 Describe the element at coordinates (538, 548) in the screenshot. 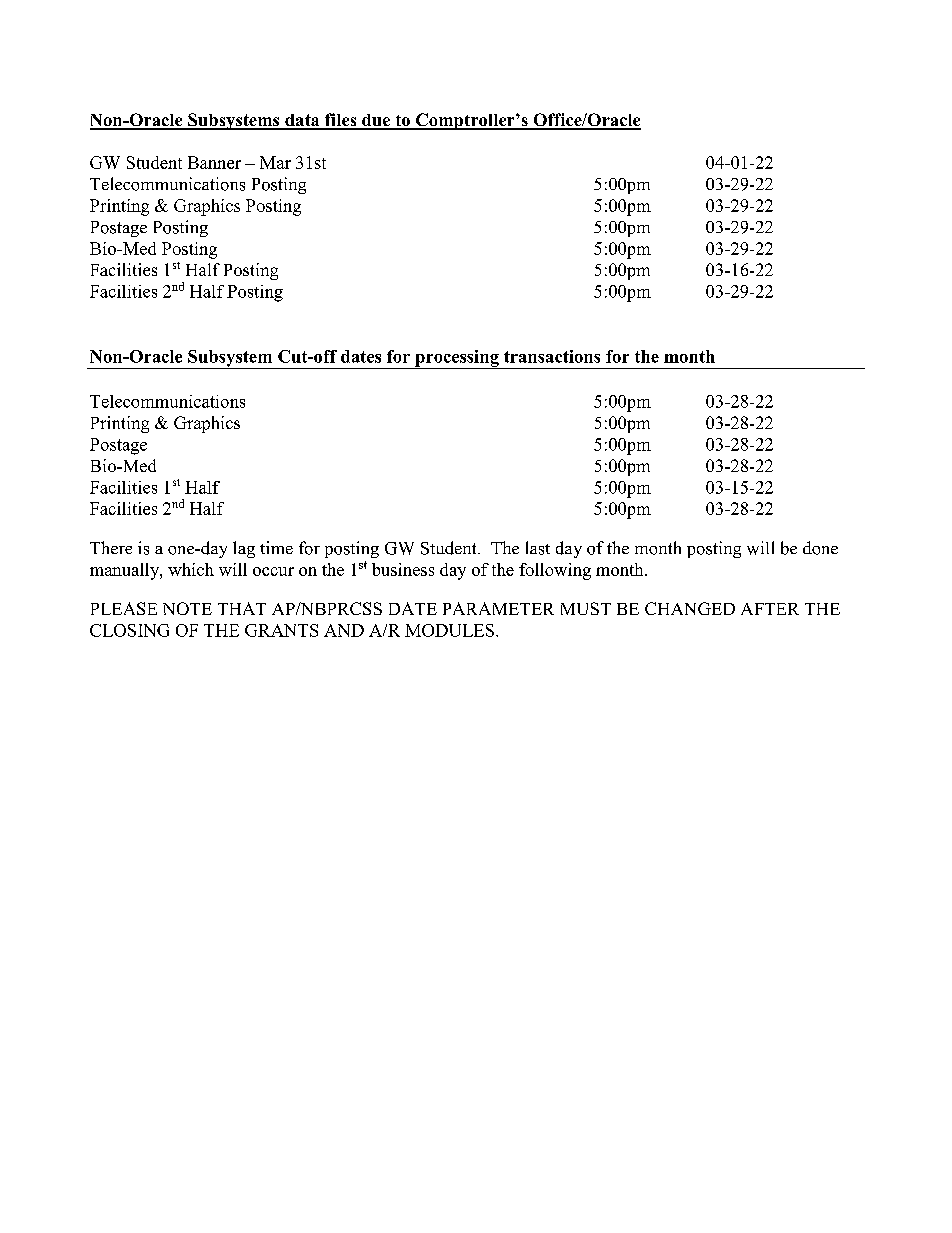

I see `last` at that location.
